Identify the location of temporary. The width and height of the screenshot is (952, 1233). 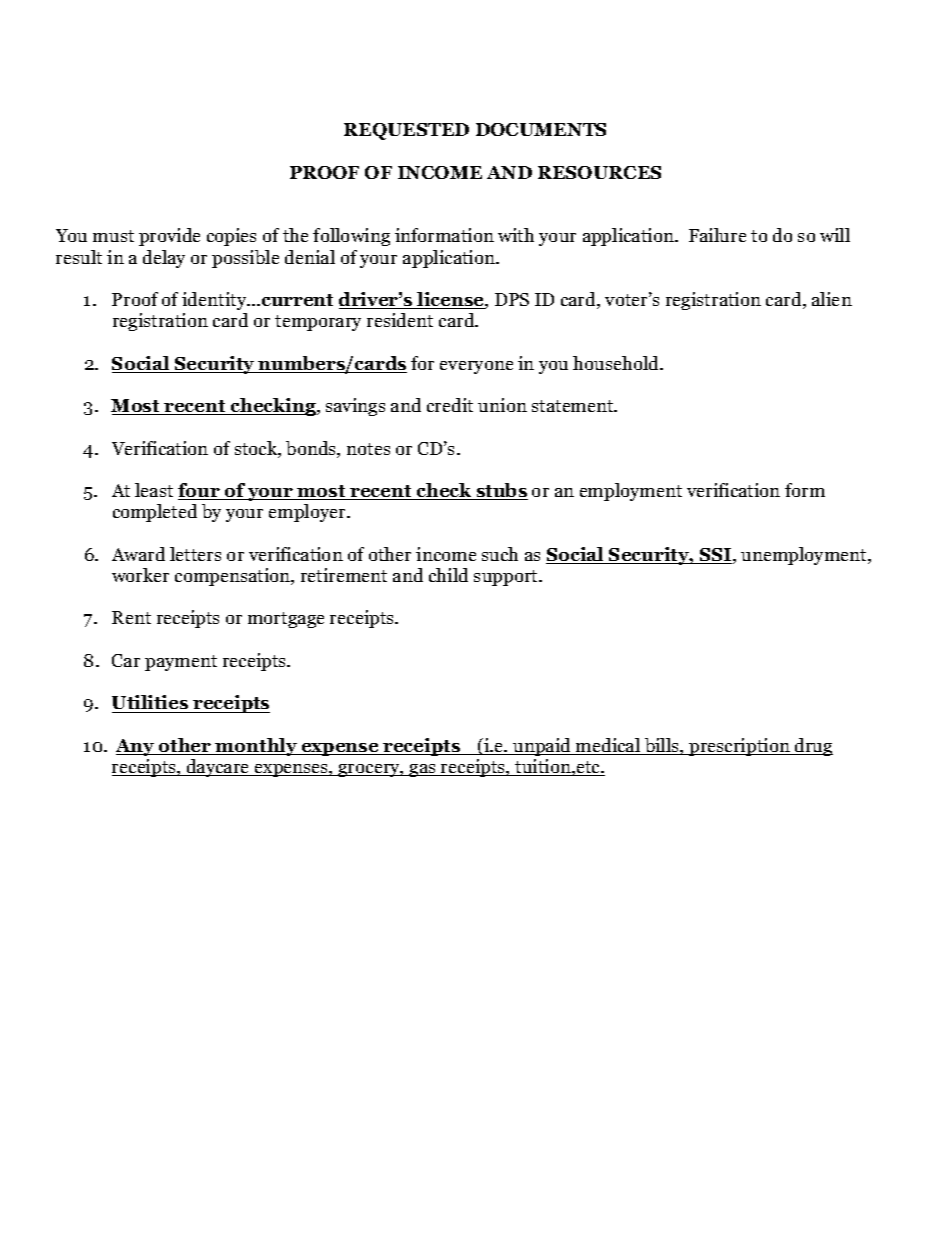
(318, 323).
